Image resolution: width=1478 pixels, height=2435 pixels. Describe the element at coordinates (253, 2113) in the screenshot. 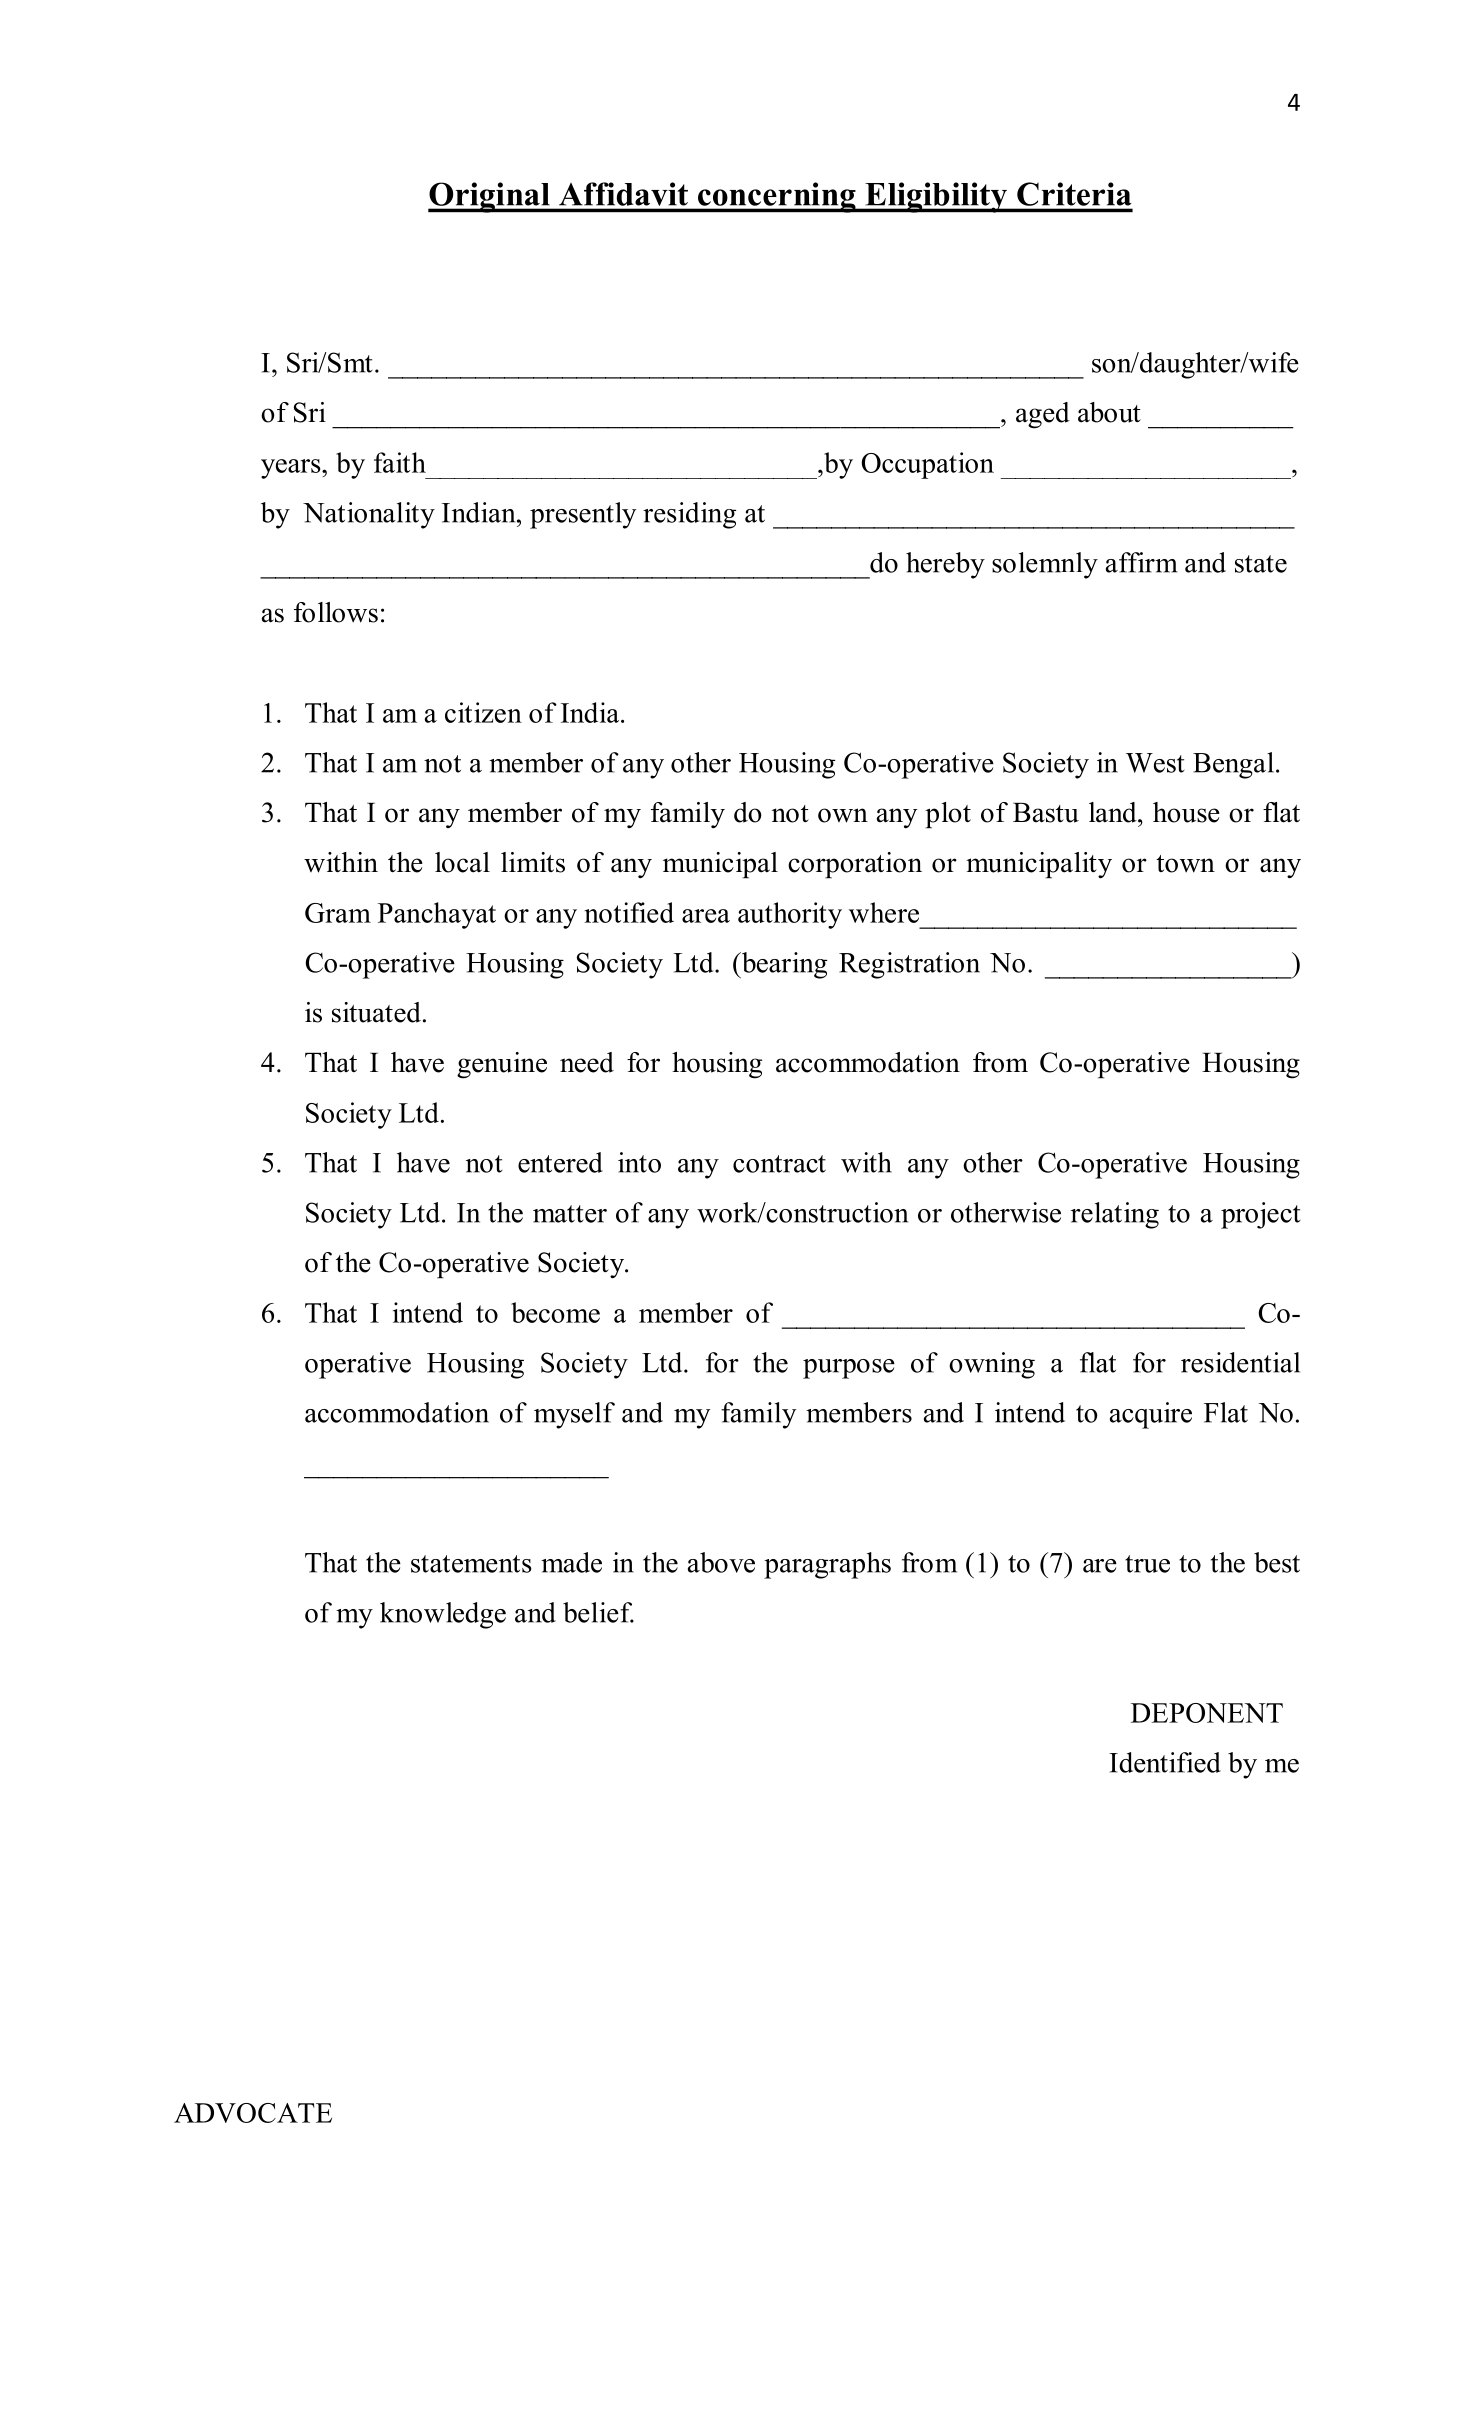

I see `ADVOCATE` at that location.
